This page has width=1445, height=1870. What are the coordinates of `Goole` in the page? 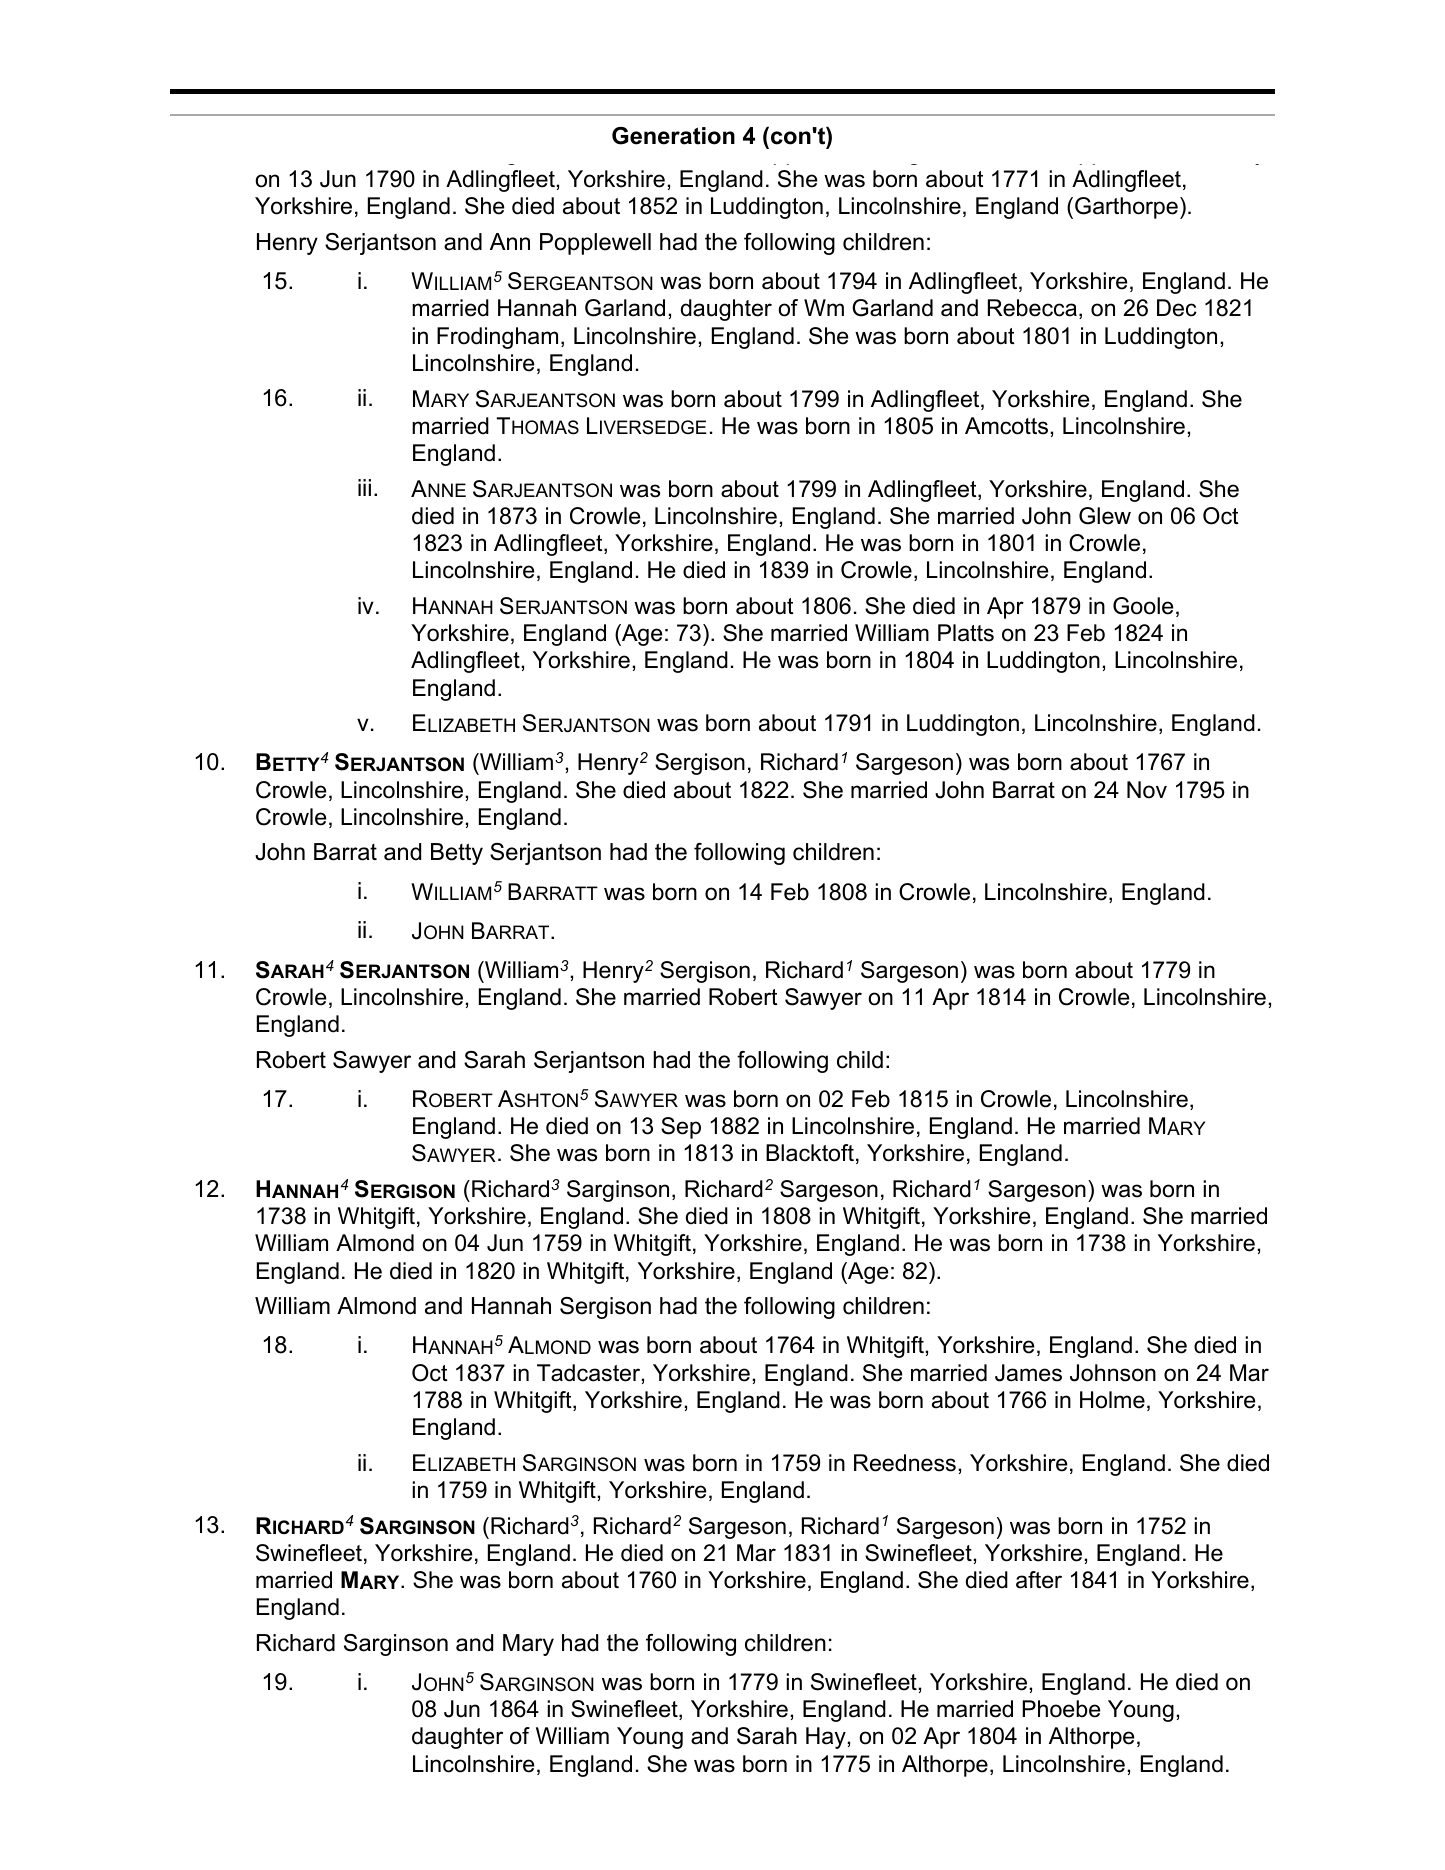 It's located at (1143, 606).
